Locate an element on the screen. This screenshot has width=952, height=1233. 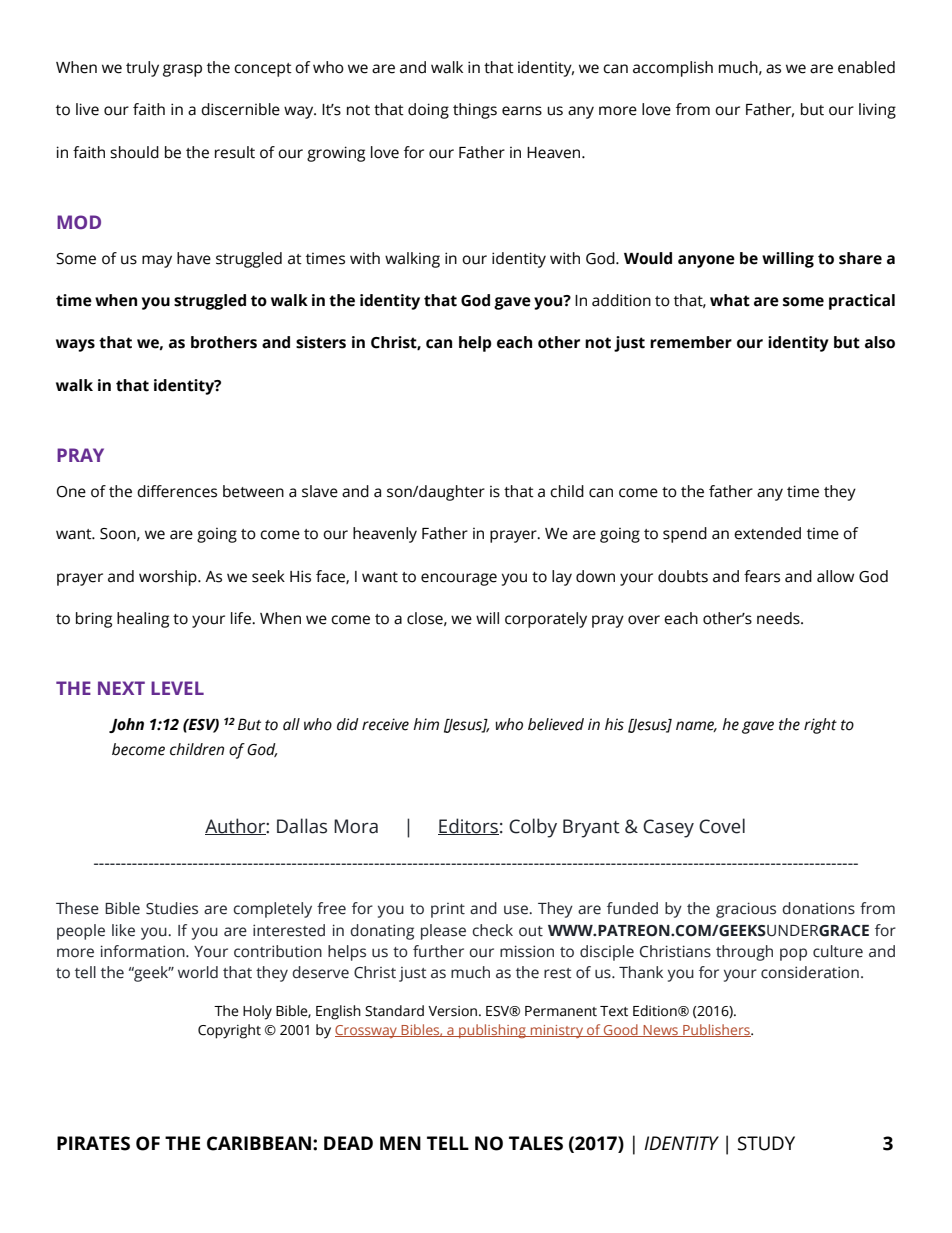
things is located at coordinates (475, 111).
